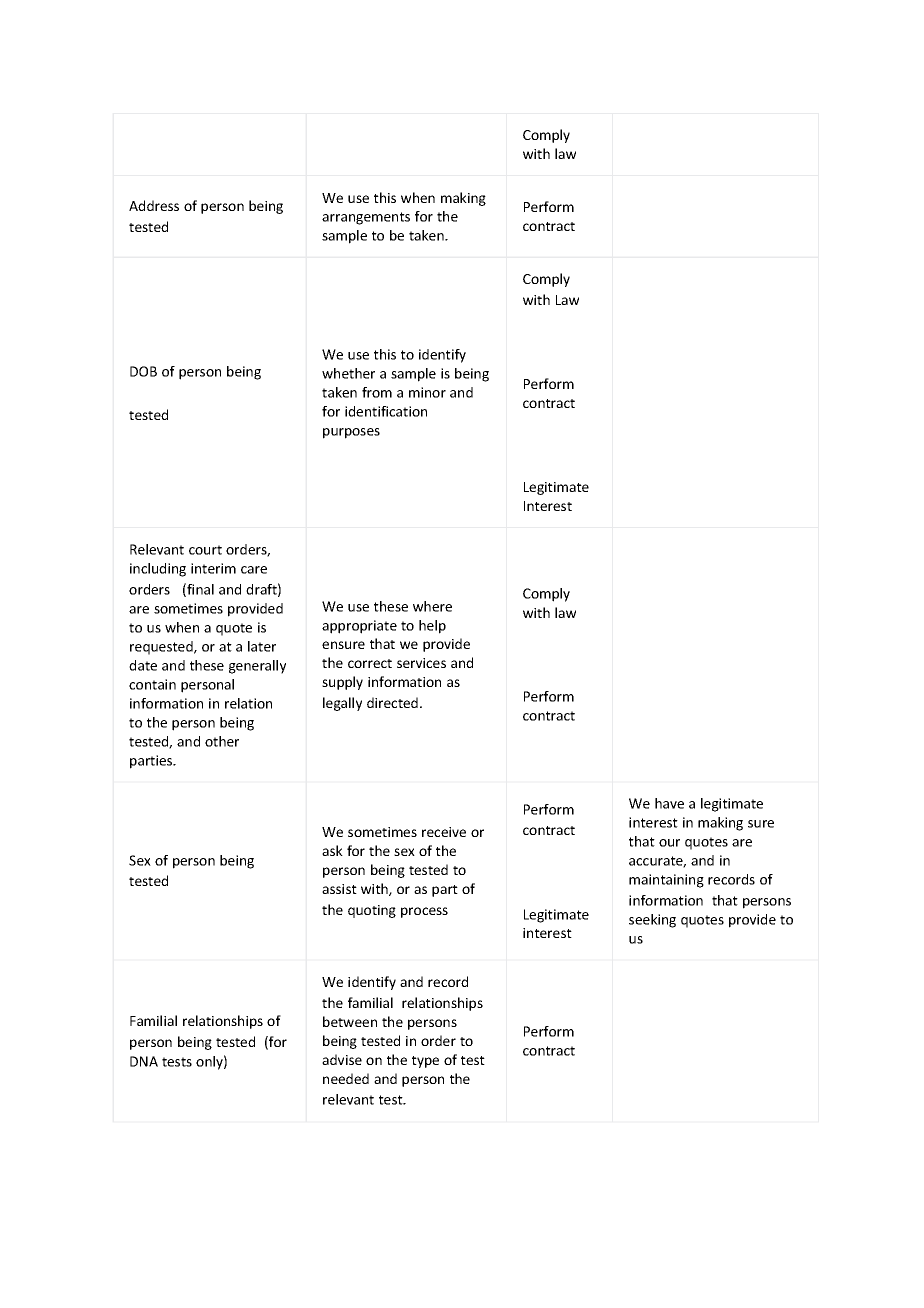 The image size is (924, 1308). Describe the element at coordinates (154, 205) in the image. I see `Address` at that location.
